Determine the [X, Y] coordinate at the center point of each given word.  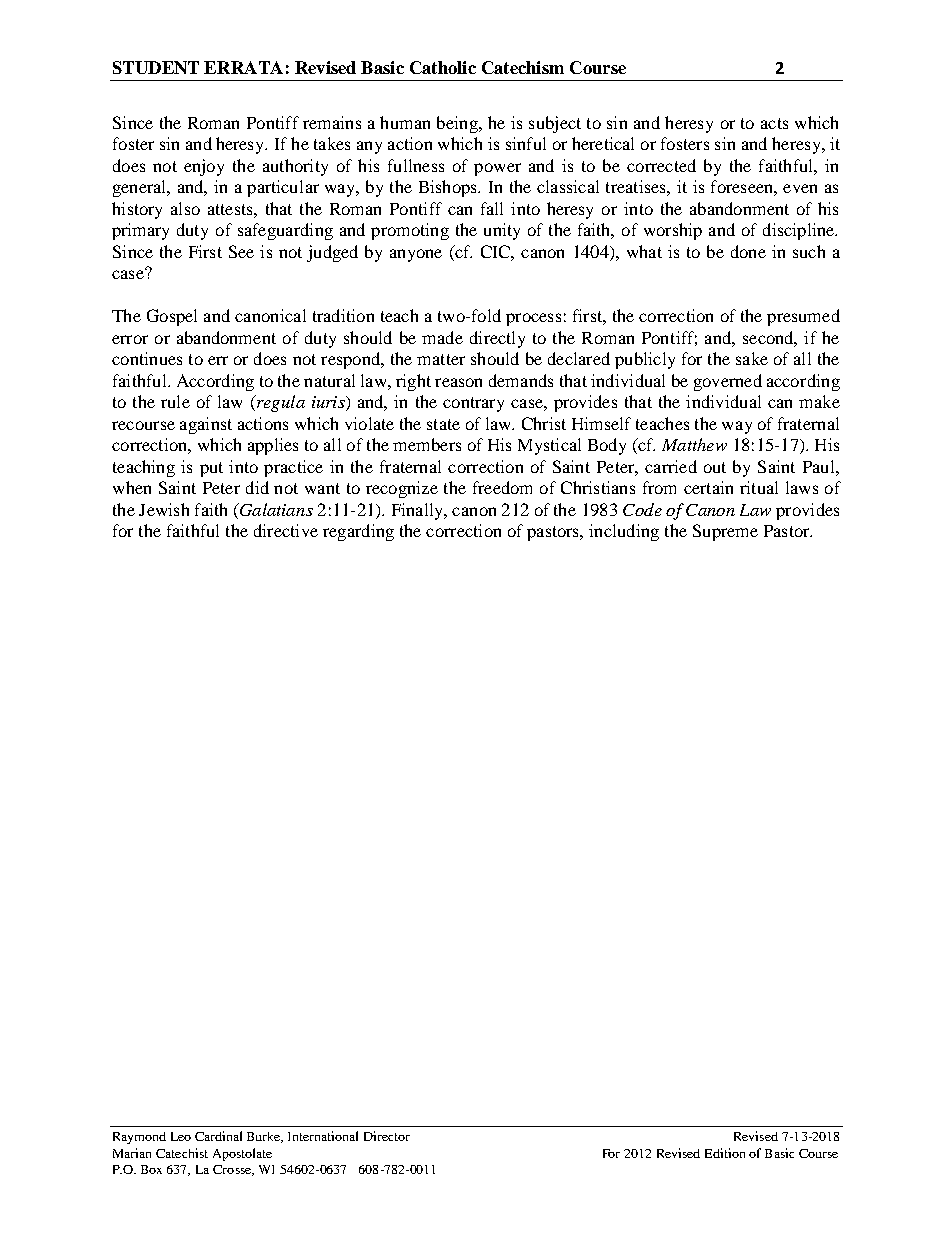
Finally [419, 511]
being [458, 124]
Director [387, 1136]
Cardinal [218, 1136]
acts [774, 123]
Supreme [725, 532]
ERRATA [243, 67]
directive [286, 530]
